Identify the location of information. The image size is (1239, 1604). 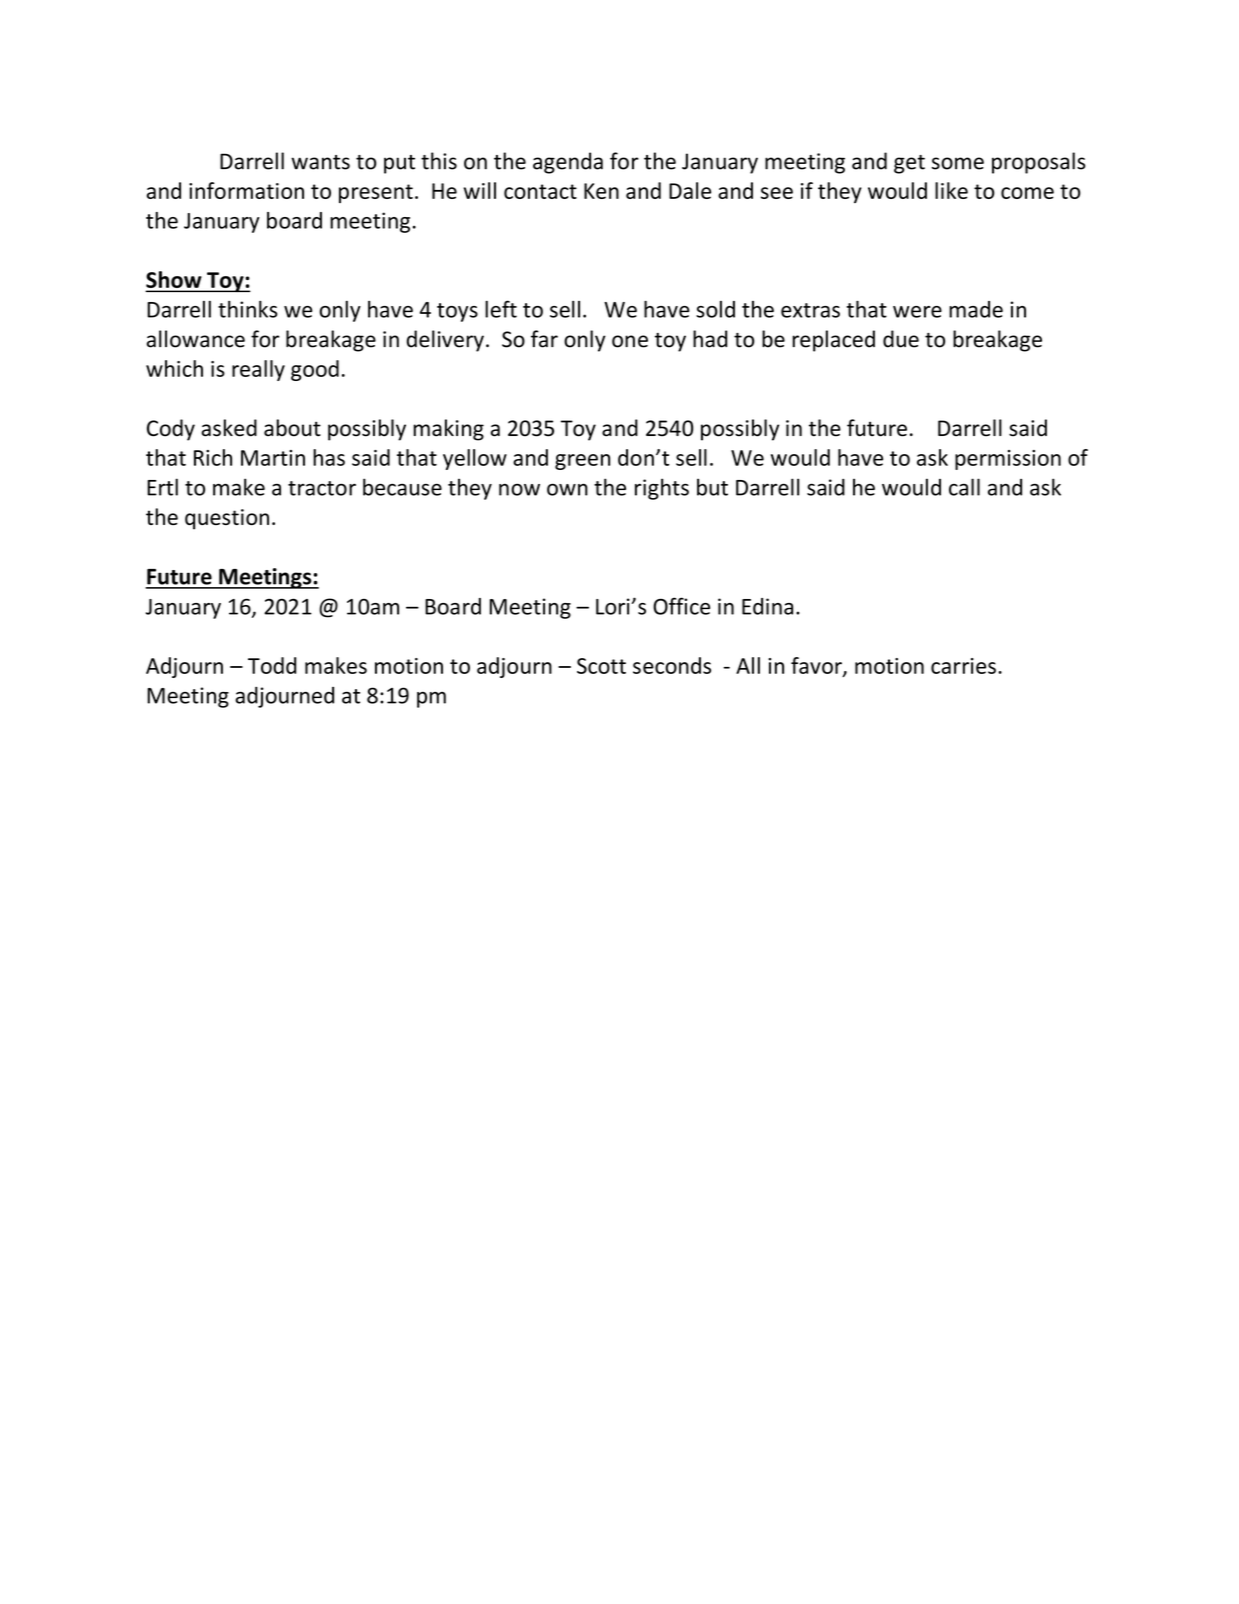
(246, 190).
